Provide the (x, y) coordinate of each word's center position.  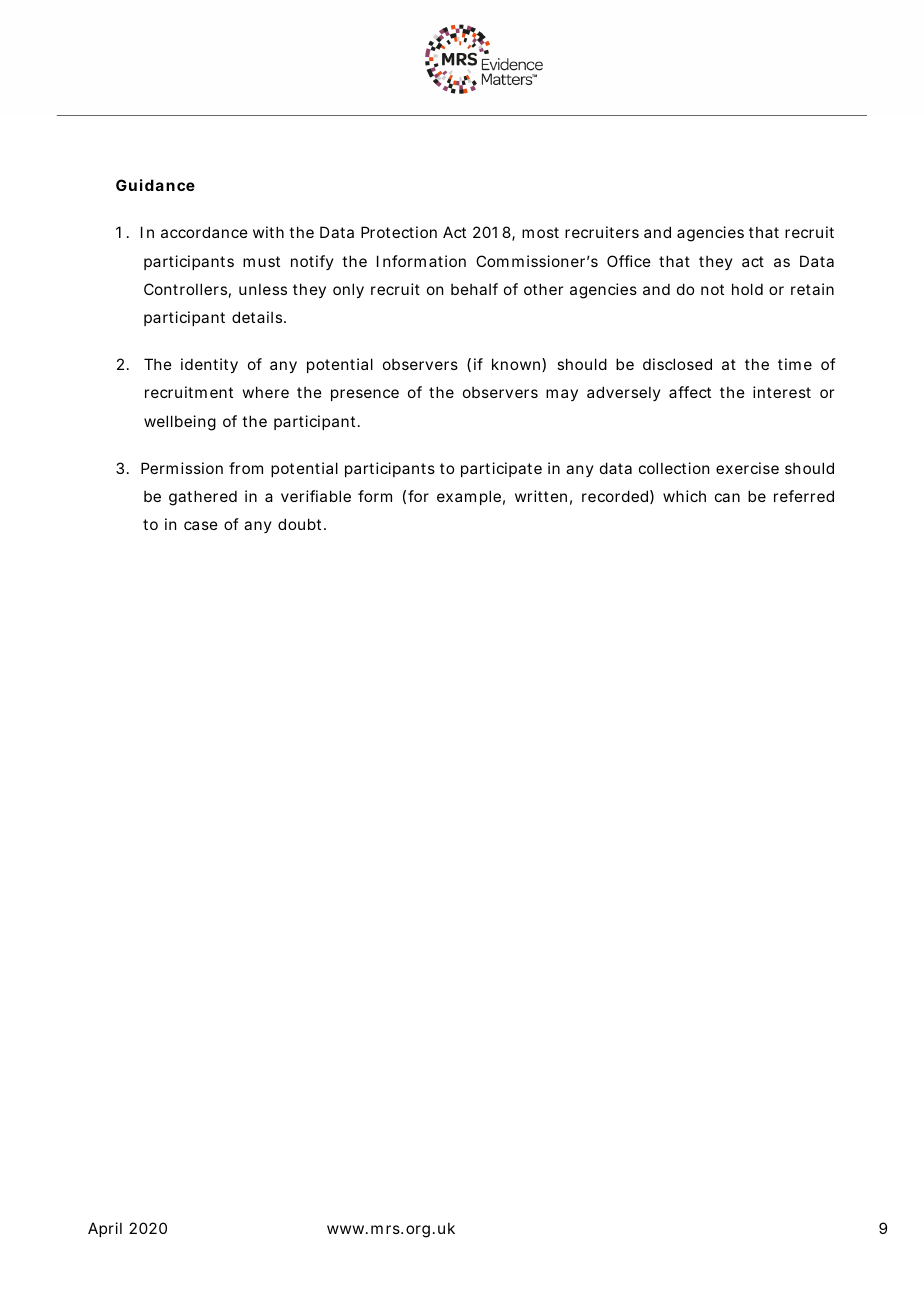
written (541, 496)
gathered (203, 498)
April (105, 1229)
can (727, 497)
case (201, 525)
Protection (399, 232)
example (469, 497)
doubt (301, 524)
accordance (204, 232)
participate (501, 469)
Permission (182, 468)
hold (747, 289)
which (684, 496)
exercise (747, 468)
